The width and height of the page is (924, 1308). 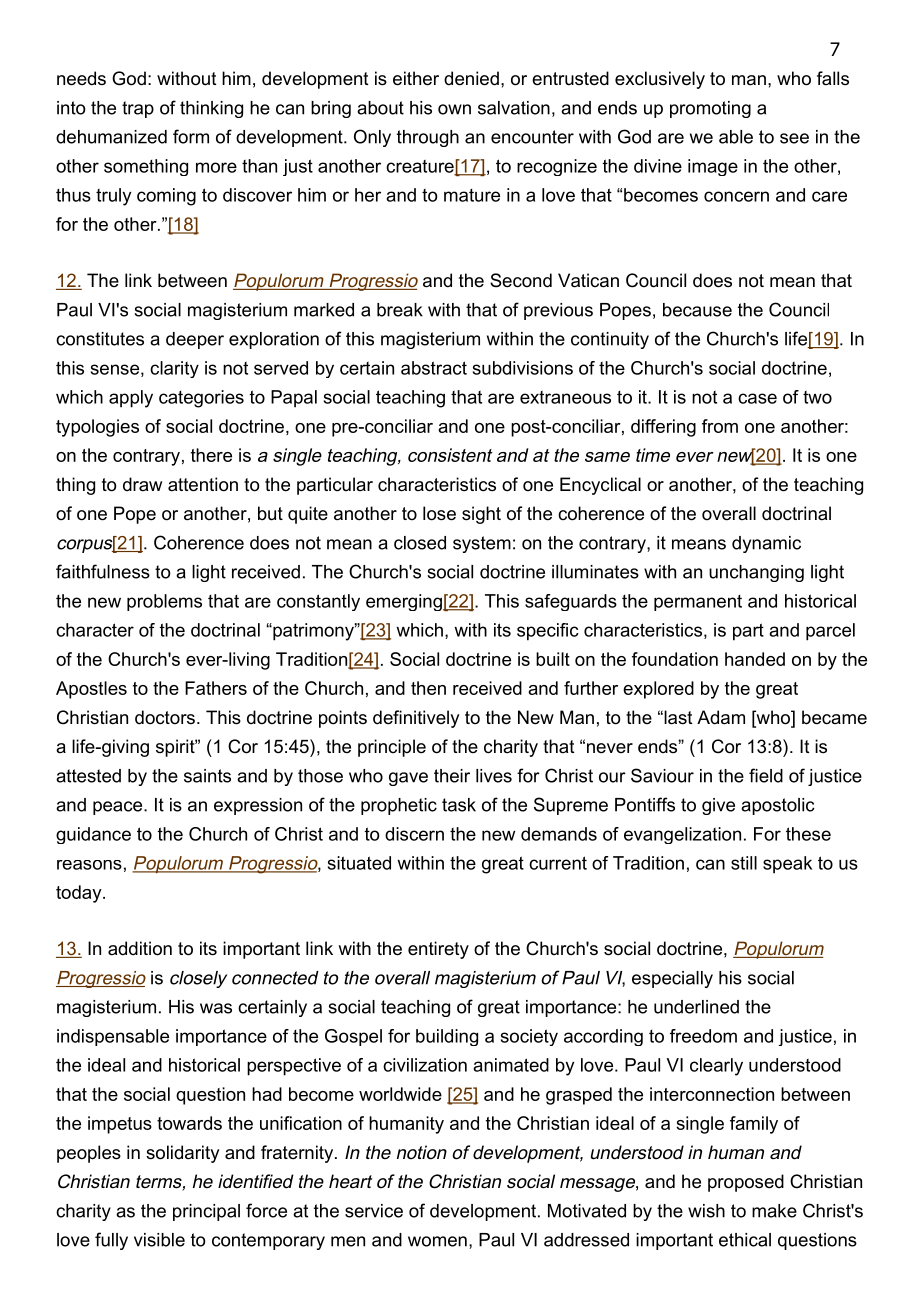 What do you see at coordinates (138, 109) in the page?
I see `trap` at bounding box center [138, 109].
